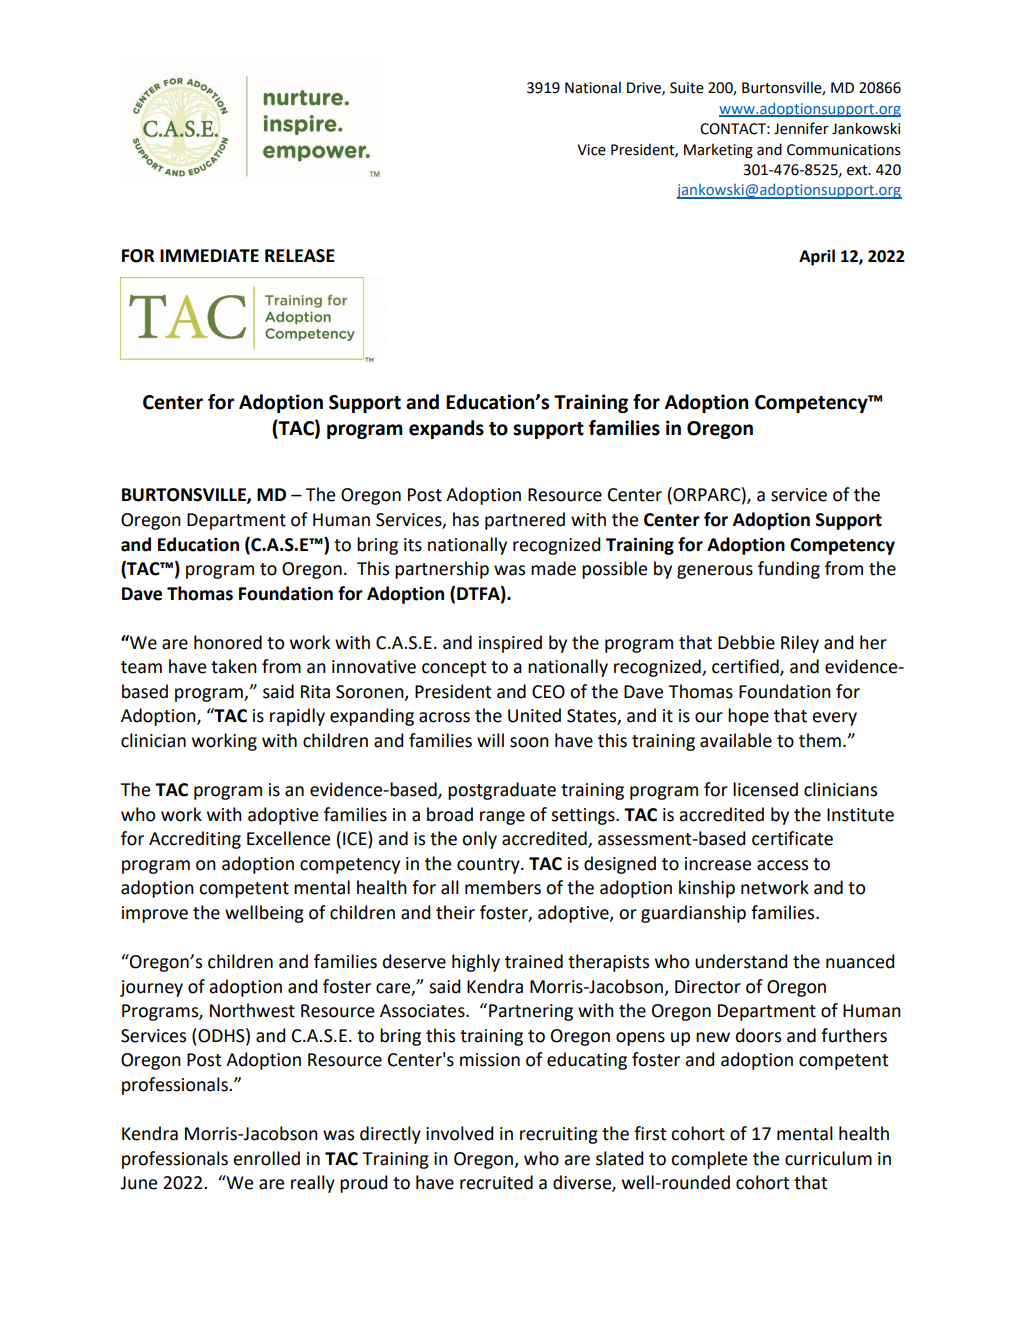  I want to click on enrolled, so click(266, 1158).
